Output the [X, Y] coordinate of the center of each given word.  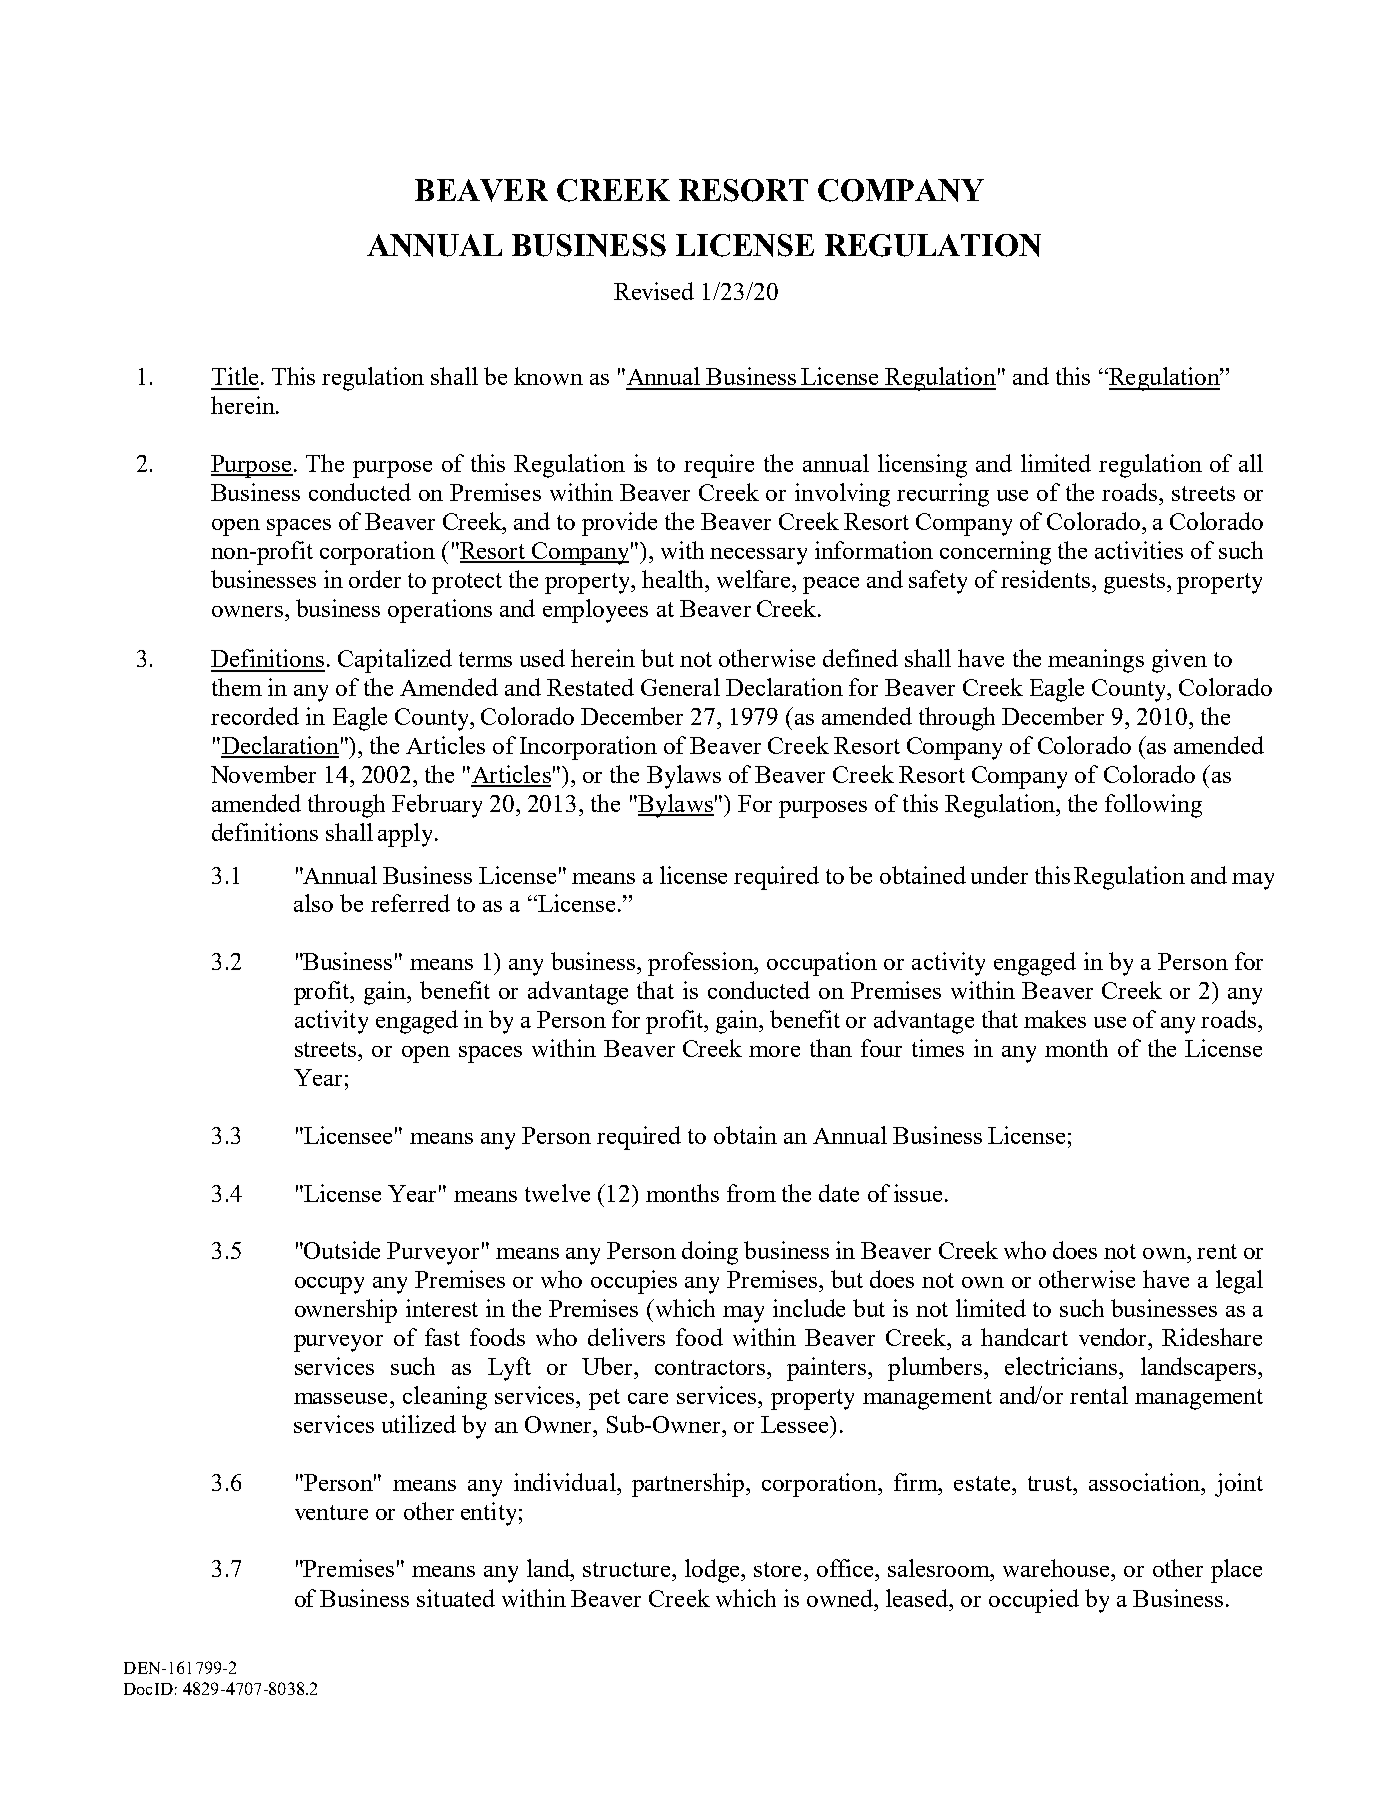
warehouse [1057, 1568]
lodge [713, 1571]
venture [331, 1512]
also [313, 903]
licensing [922, 466]
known [548, 376]
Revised [654, 291]
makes [1055, 1019]
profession [702, 964]
